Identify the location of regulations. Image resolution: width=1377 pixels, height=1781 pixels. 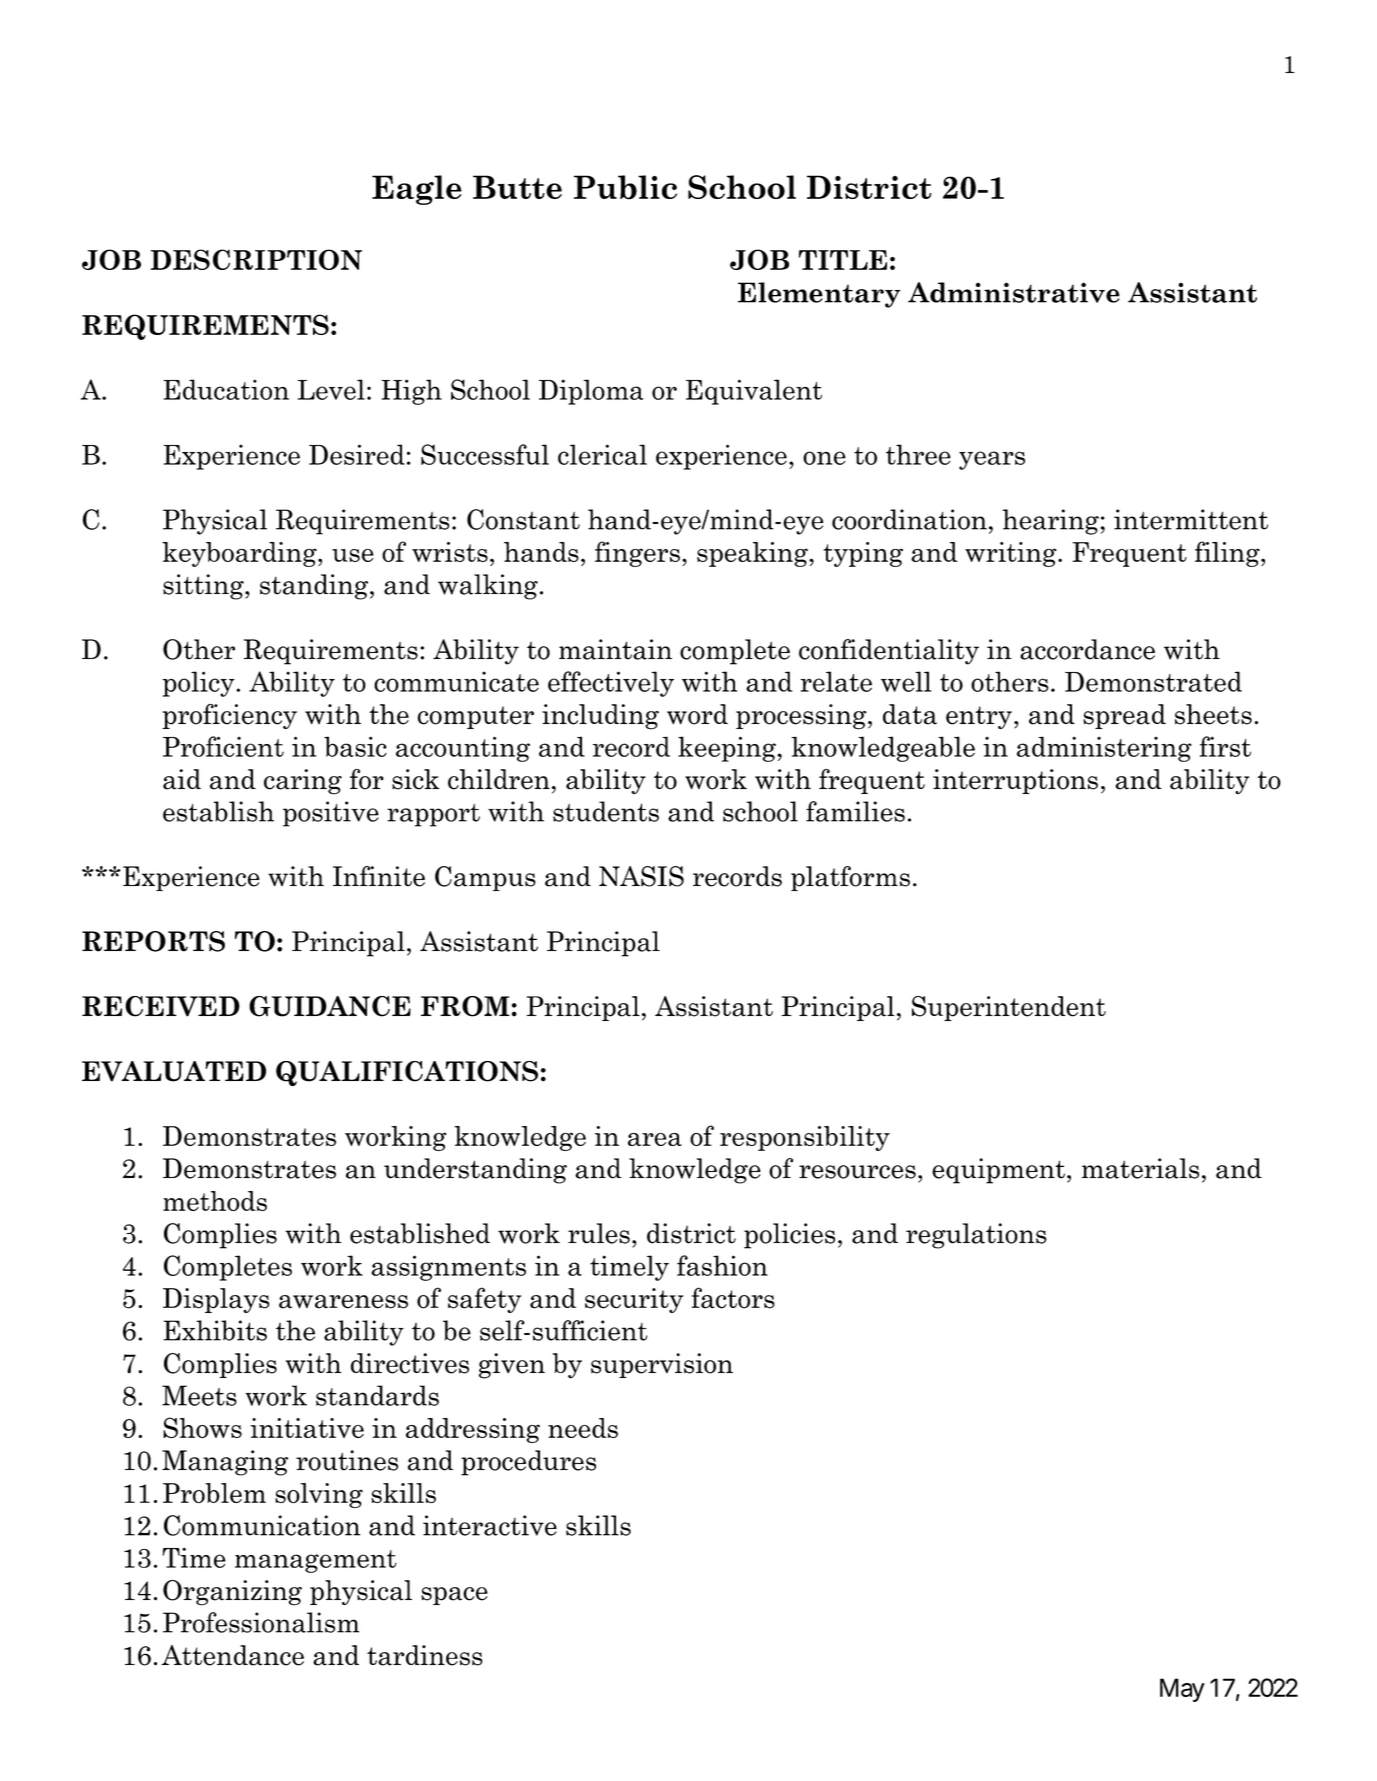
(976, 1236).
